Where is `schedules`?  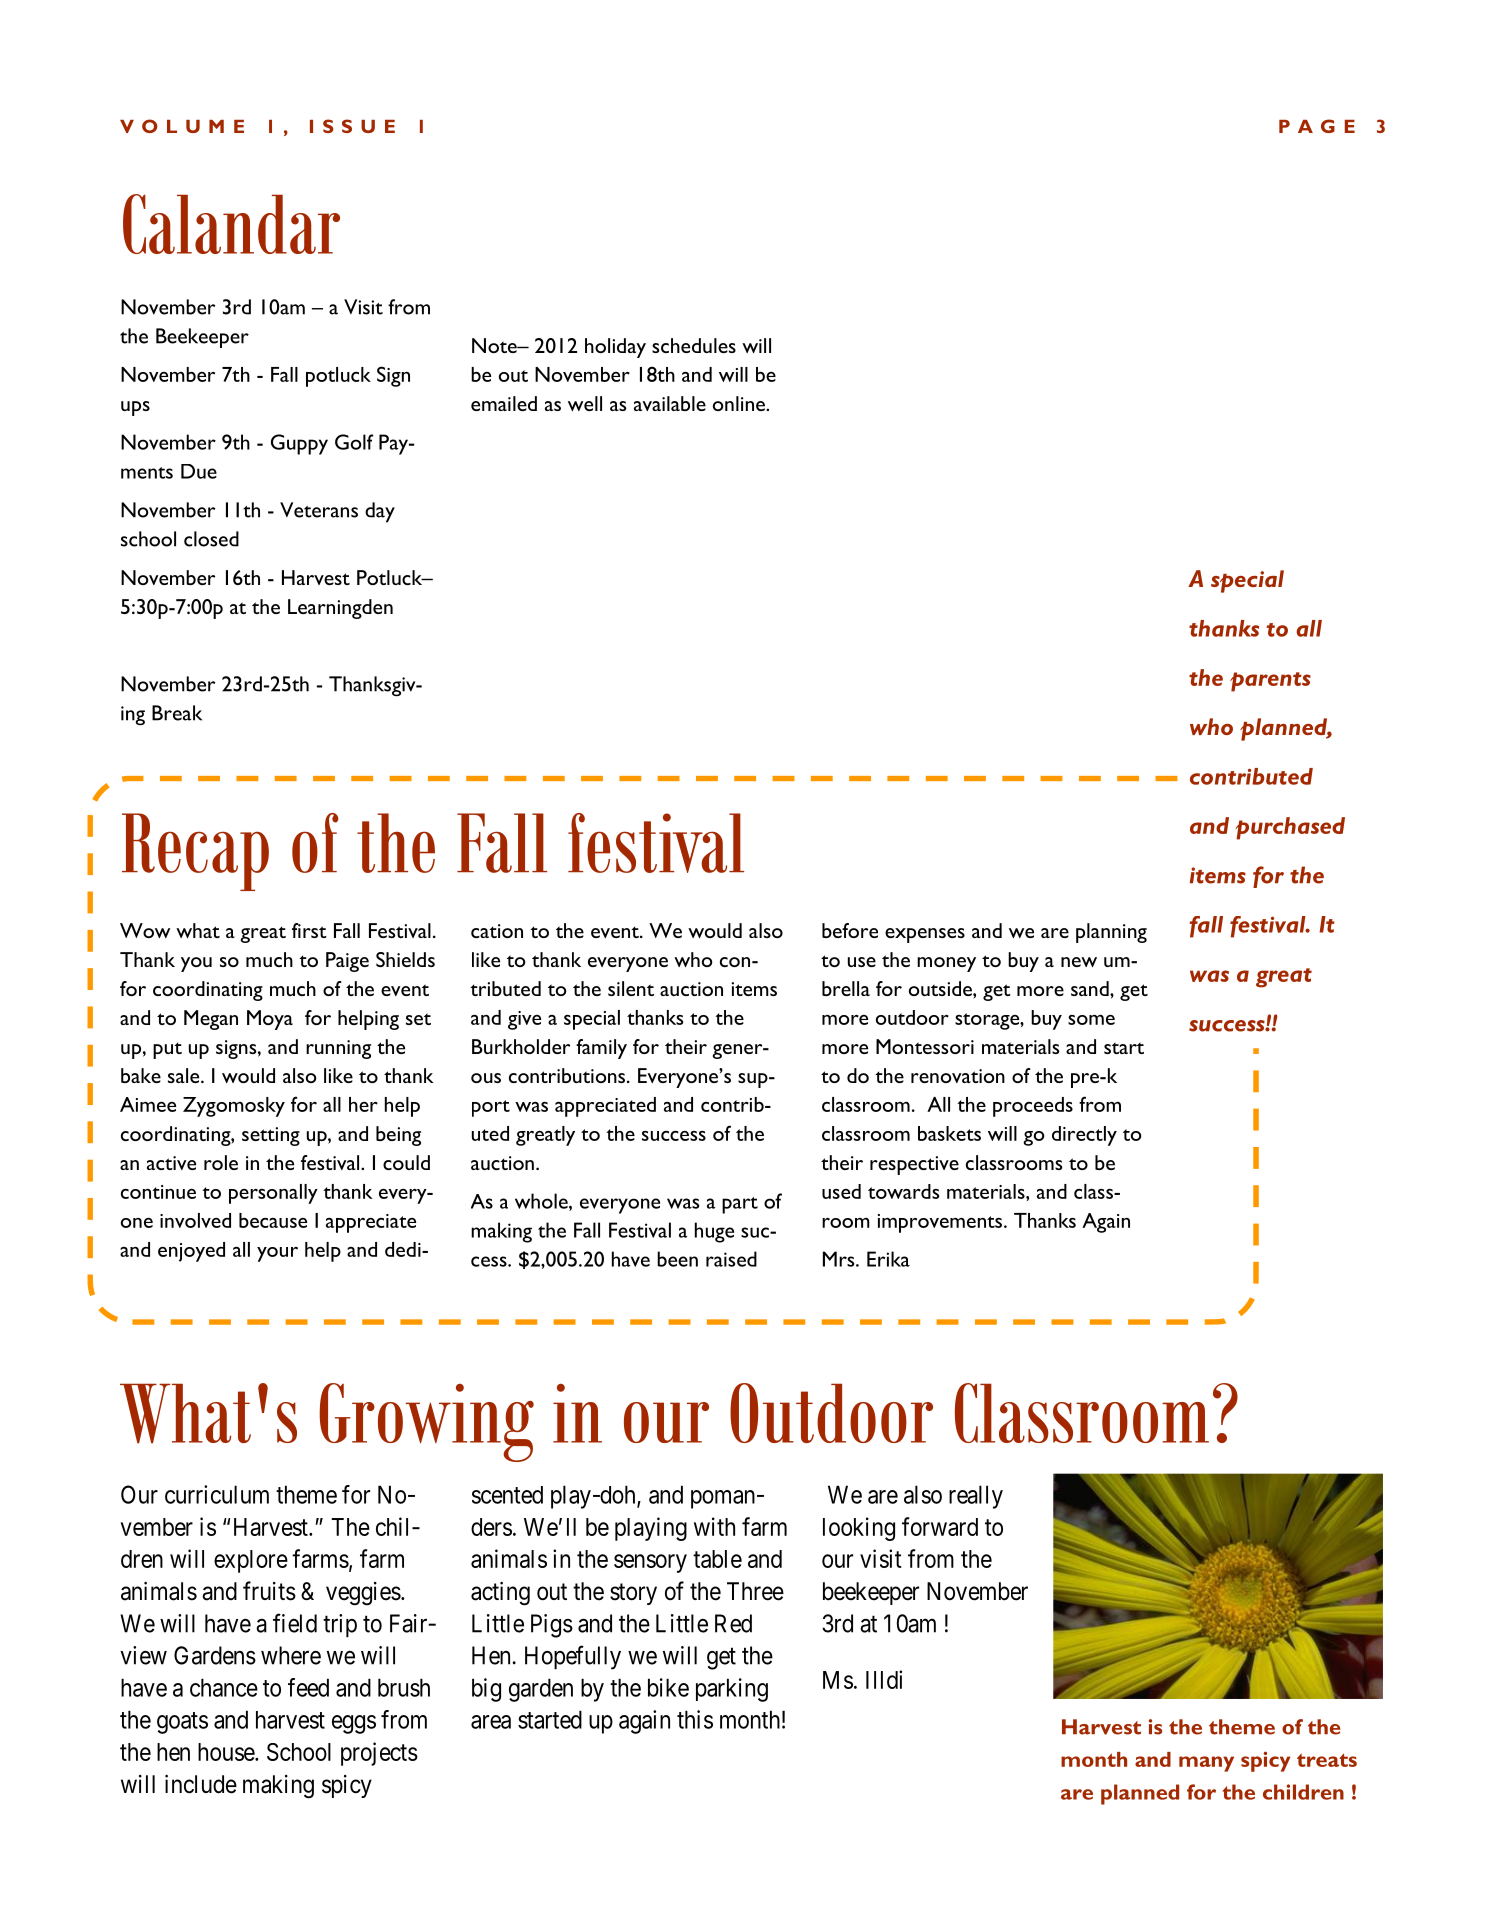 schedules is located at coordinates (694, 345).
